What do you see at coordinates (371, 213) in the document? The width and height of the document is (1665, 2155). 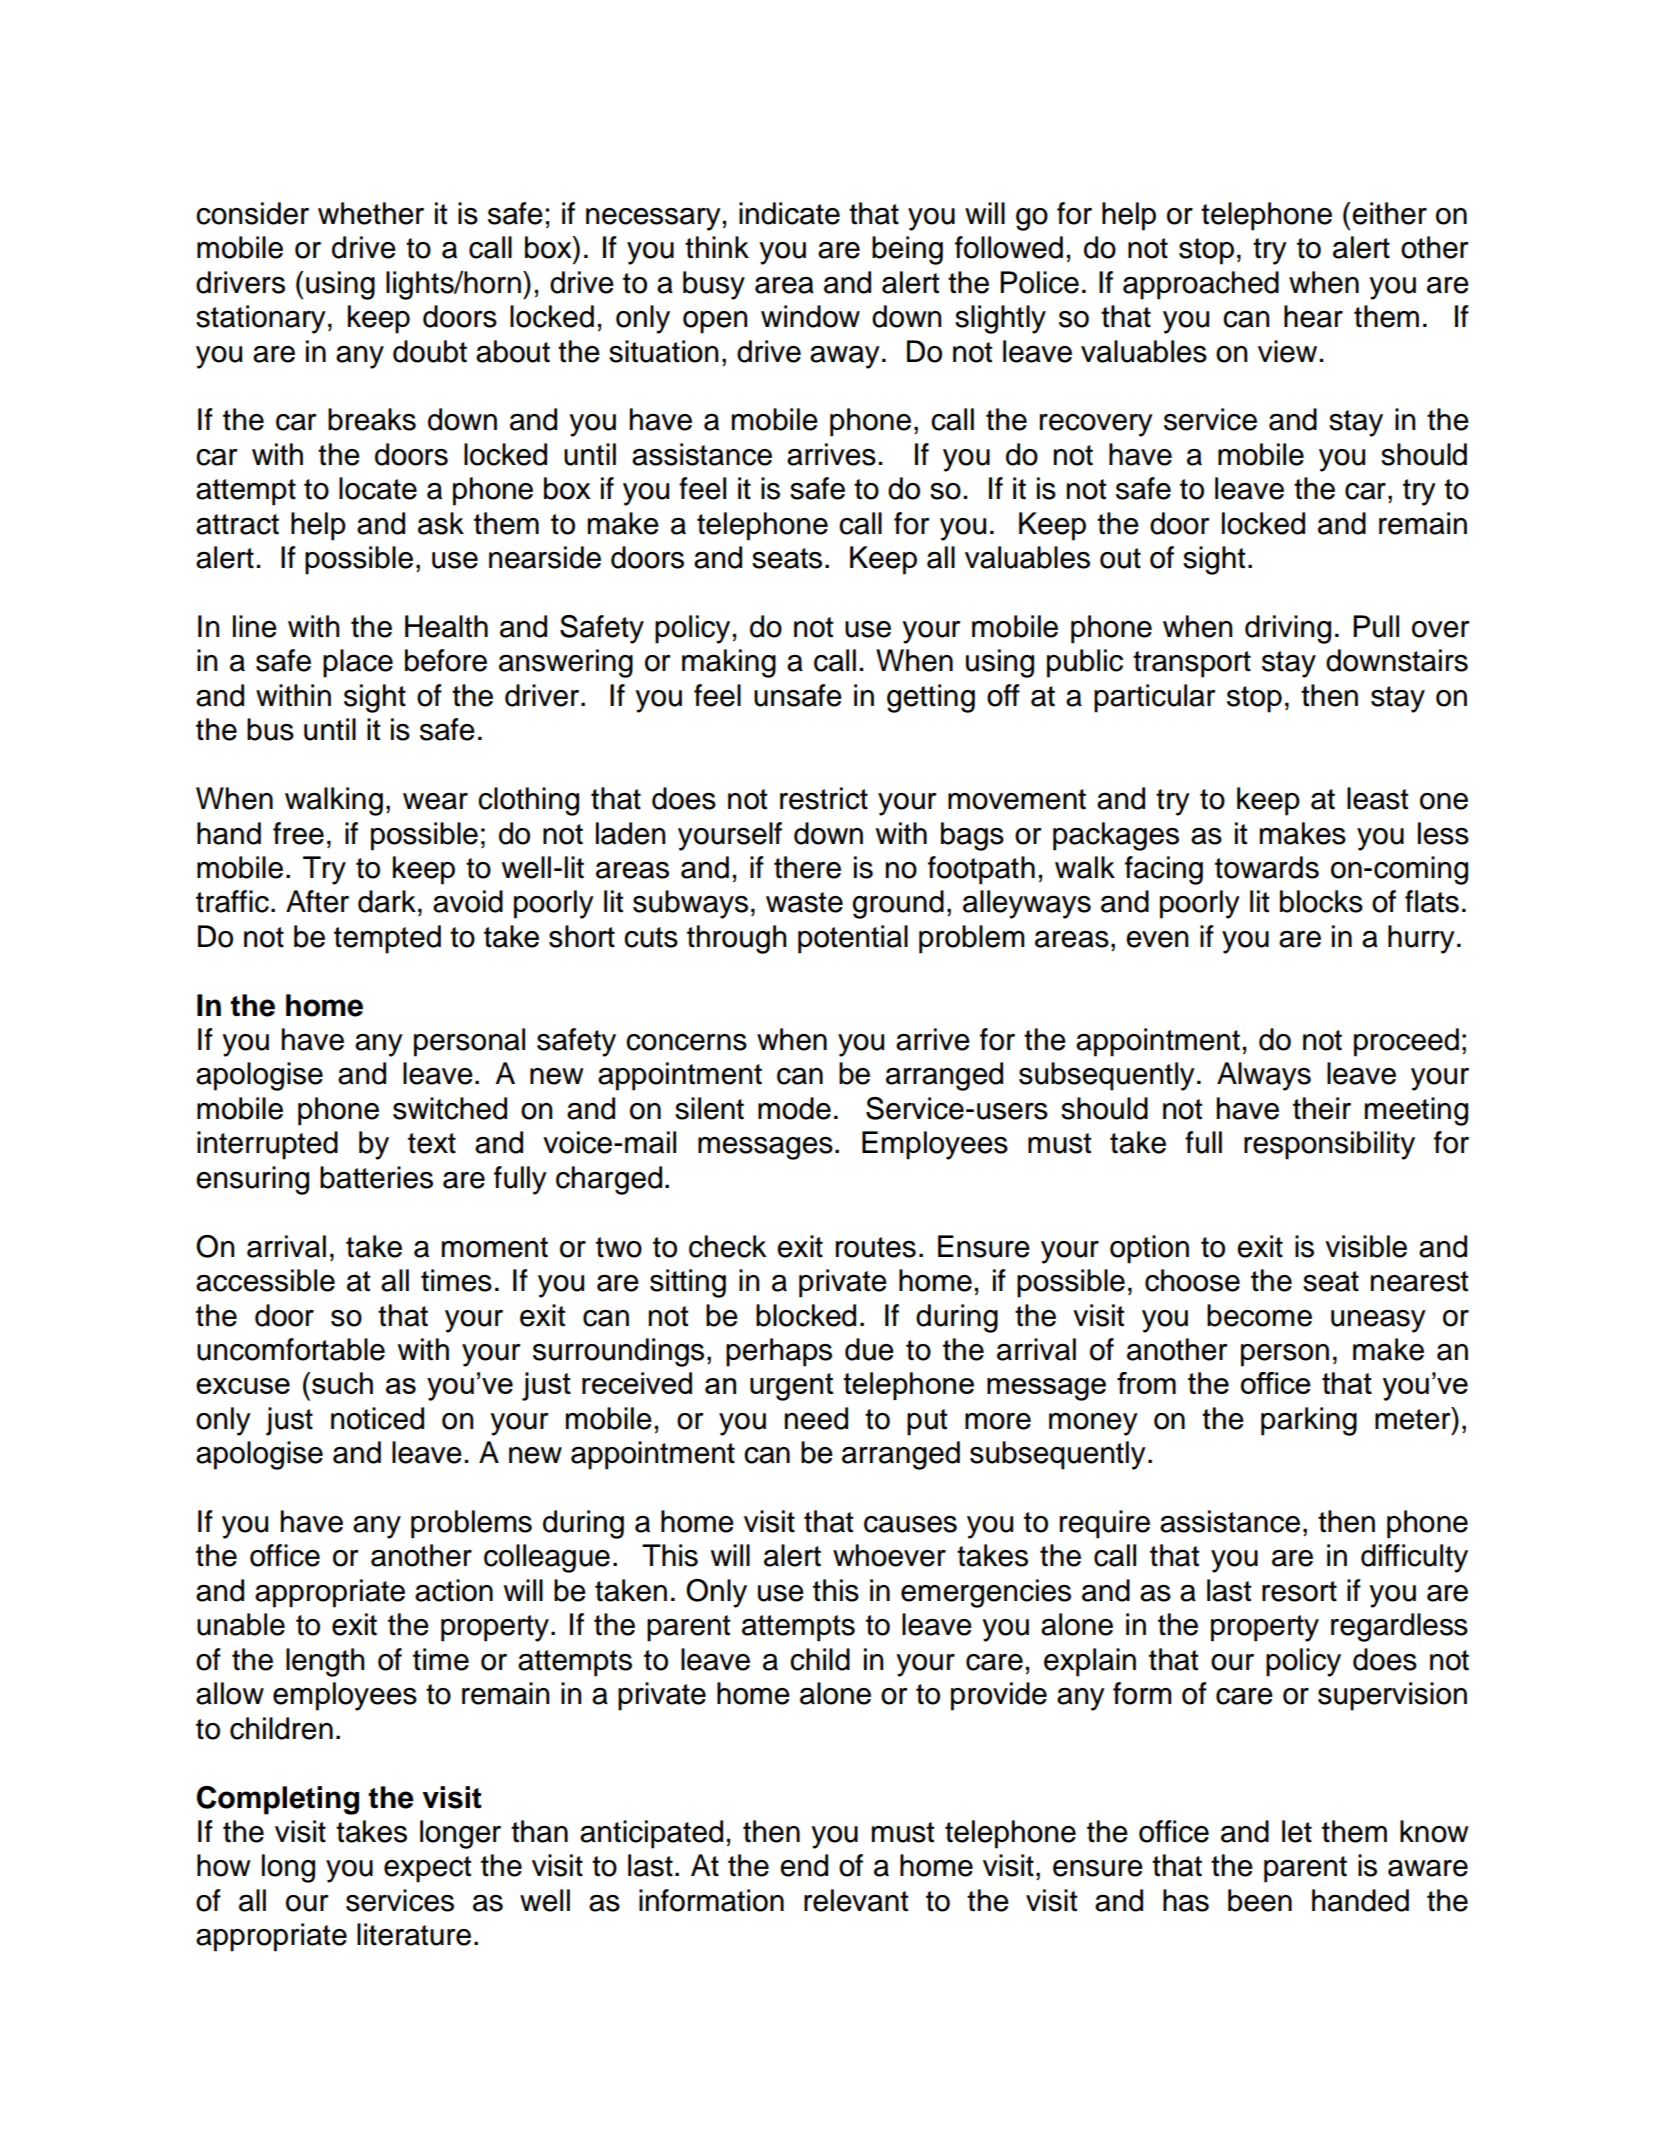 I see `whether` at bounding box center [371, 213].
